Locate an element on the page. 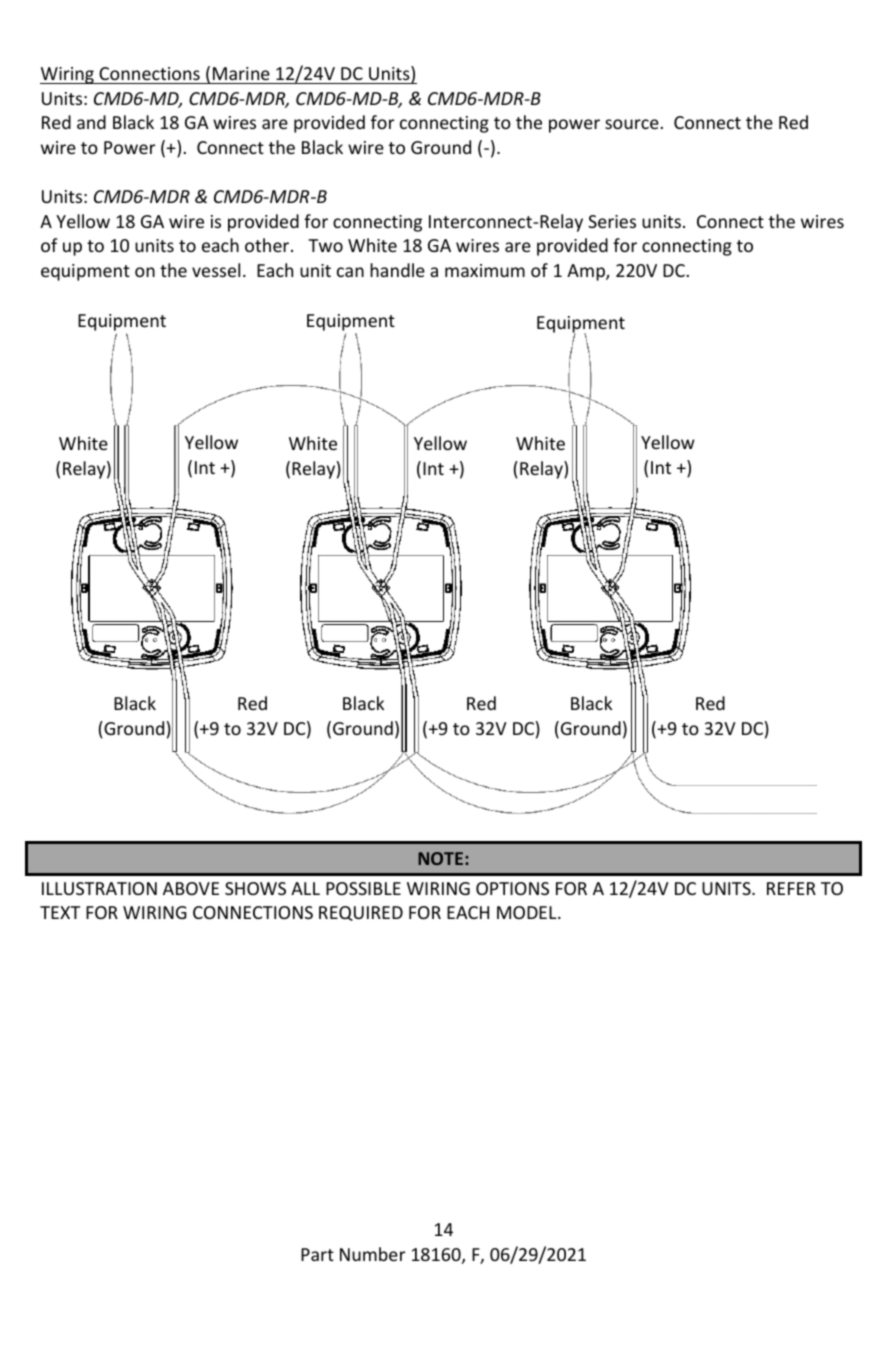 Image resolution: width=887 pixels, height=1372 pixels. REFER is located at coordinates (791, 888).
